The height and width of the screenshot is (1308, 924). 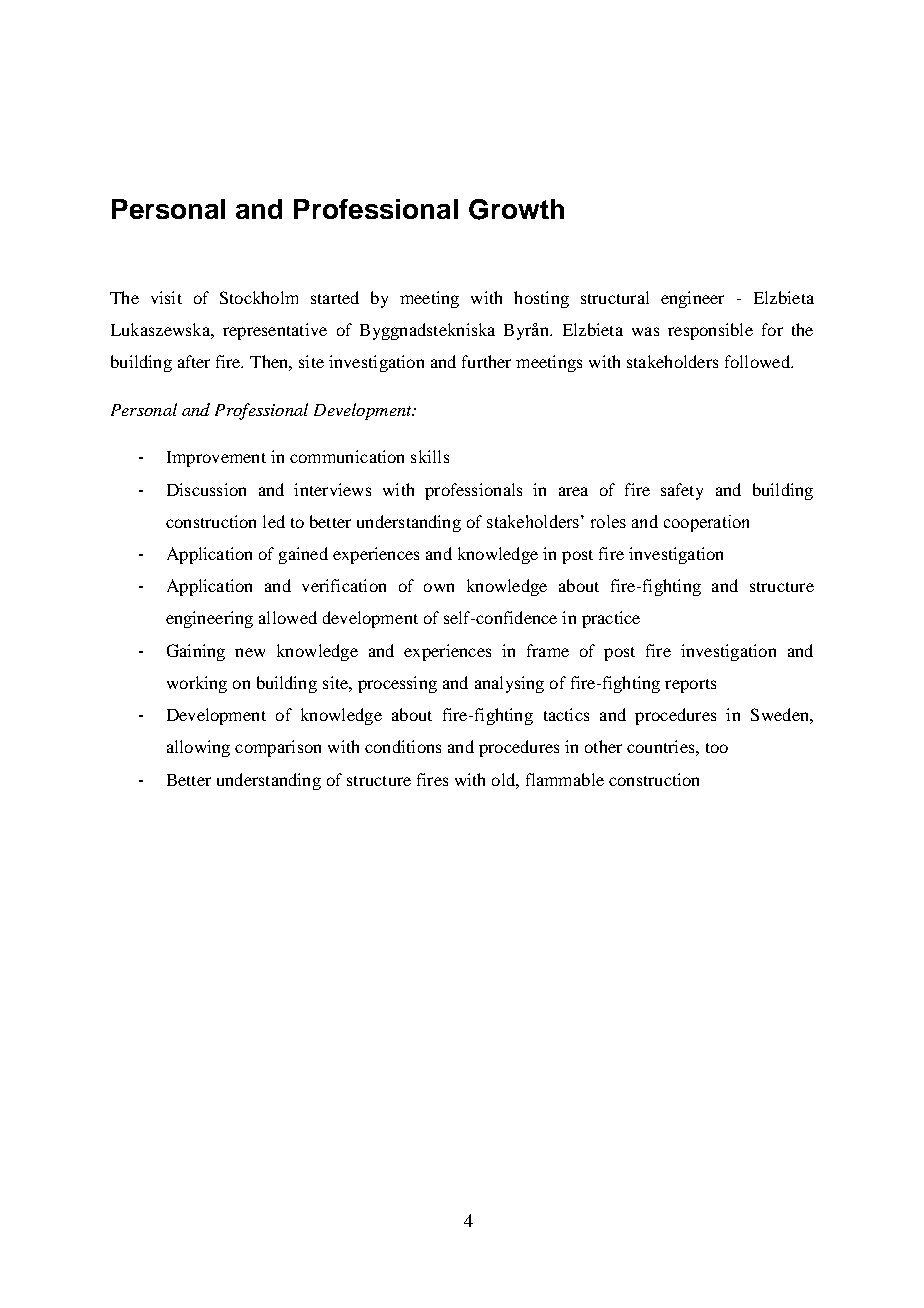 I want to click on Stockholm, so click(x=259, y=297).
